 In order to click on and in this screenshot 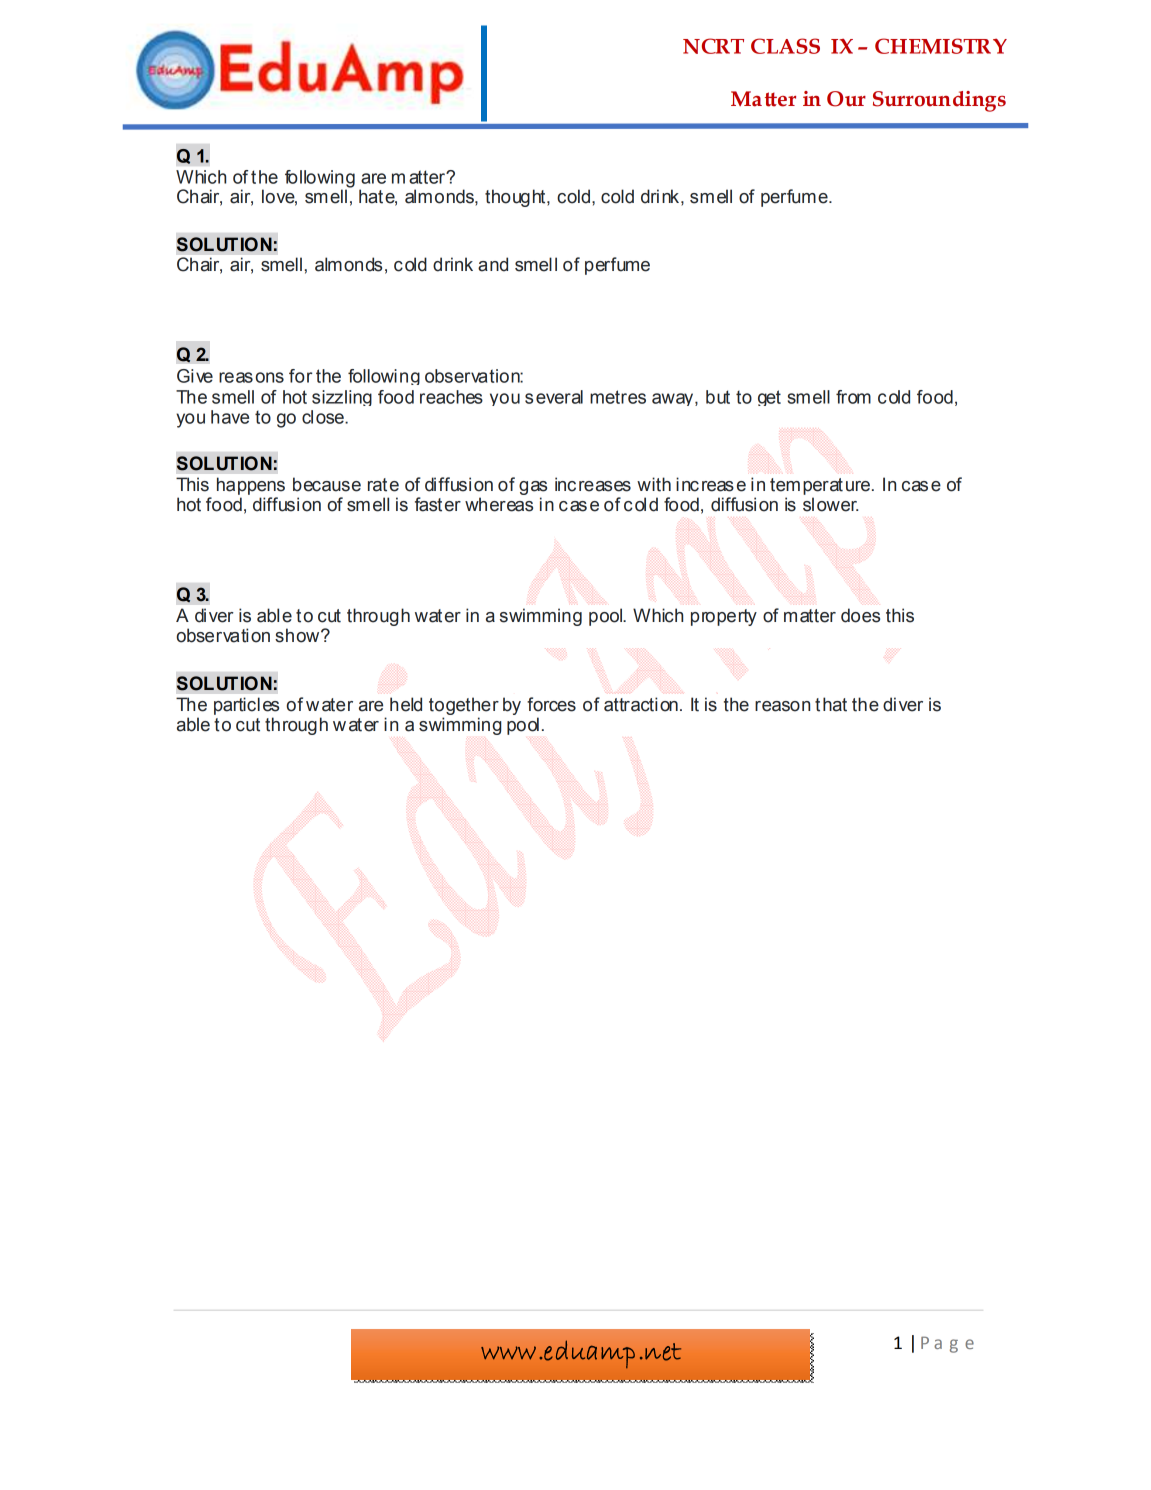, I will do `click(493, 264)`.
